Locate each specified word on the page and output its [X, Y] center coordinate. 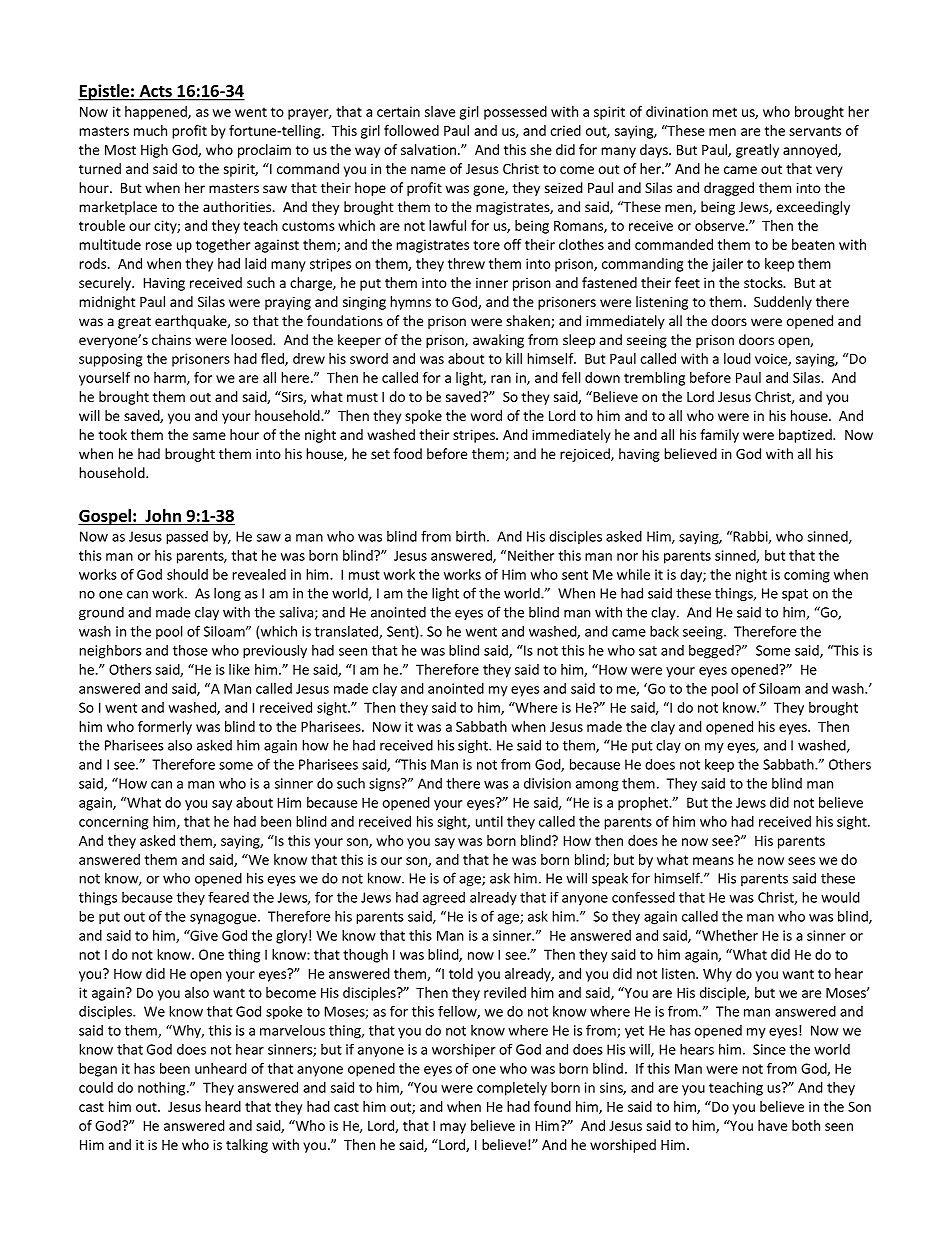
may [453, 1128]
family [719, 436]
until [489, 821]
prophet [644, 804]
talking [247, 1146]
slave [440, 111]
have [772, 1125]
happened [157, 113]
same [209, 436]
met [725, 112]
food [407, 453]
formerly [165, 728]
